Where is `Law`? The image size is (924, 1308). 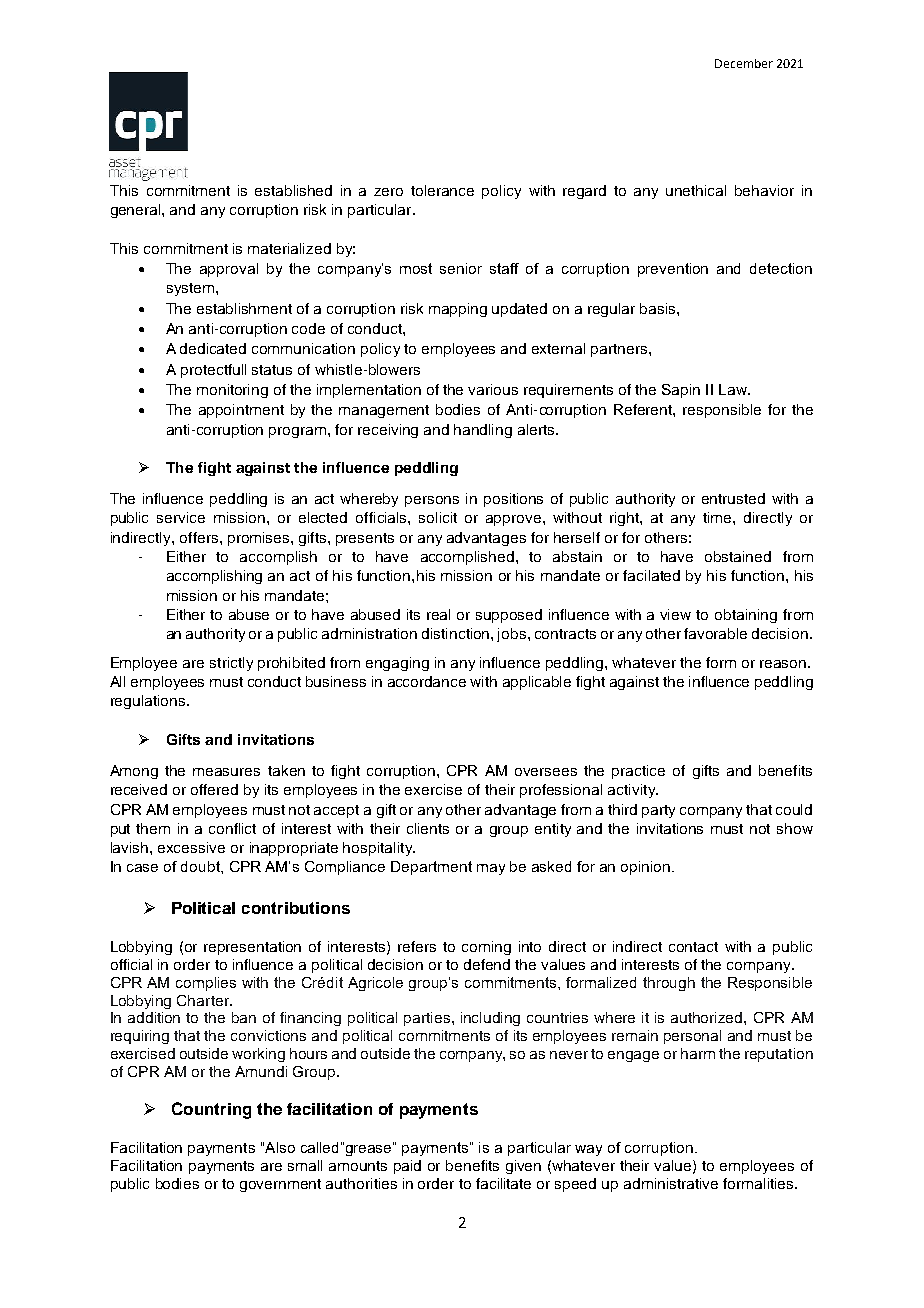
Law is located at coordinates (734, 389).
